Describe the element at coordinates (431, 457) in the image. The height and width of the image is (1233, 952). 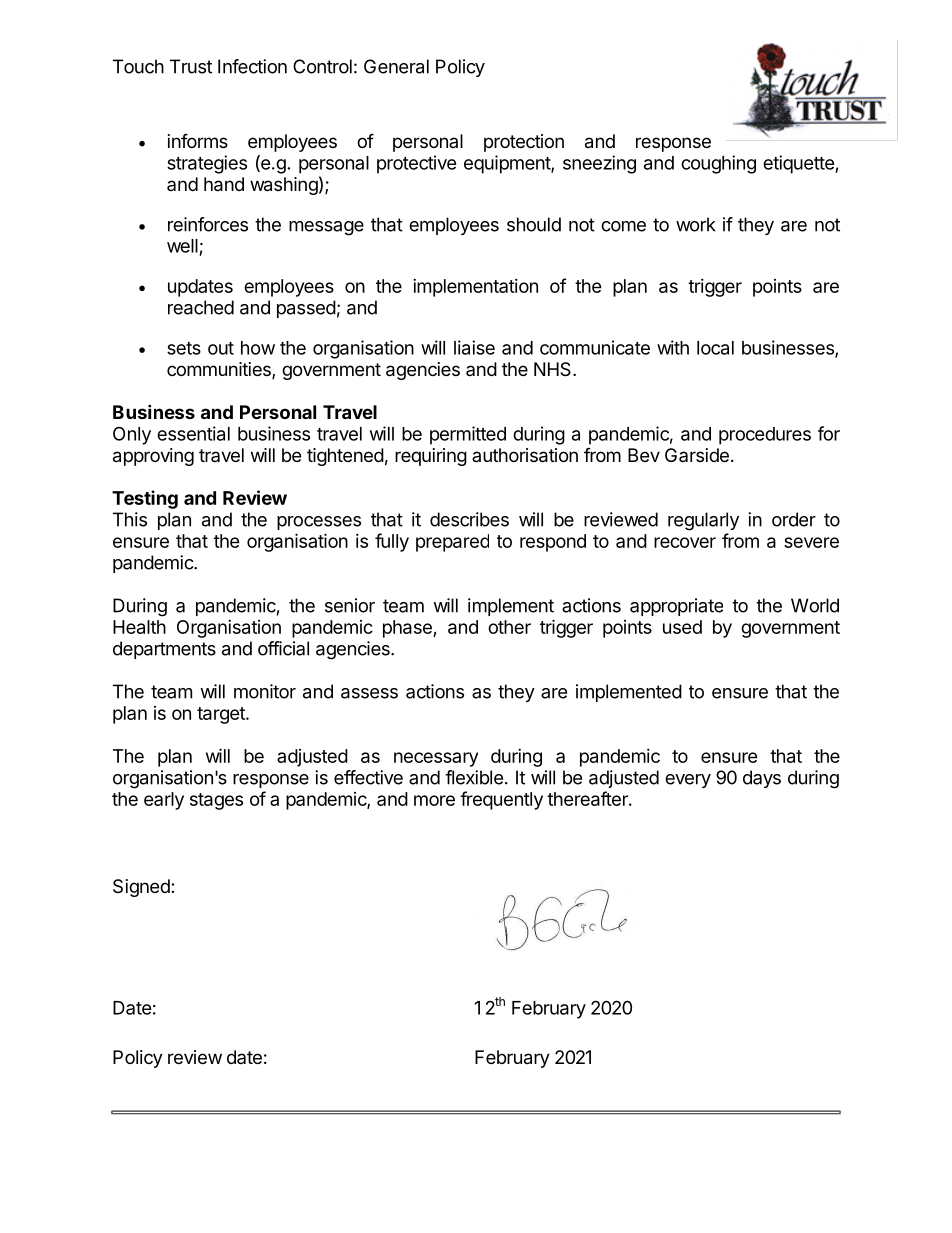
I see `requiring` at that location.
